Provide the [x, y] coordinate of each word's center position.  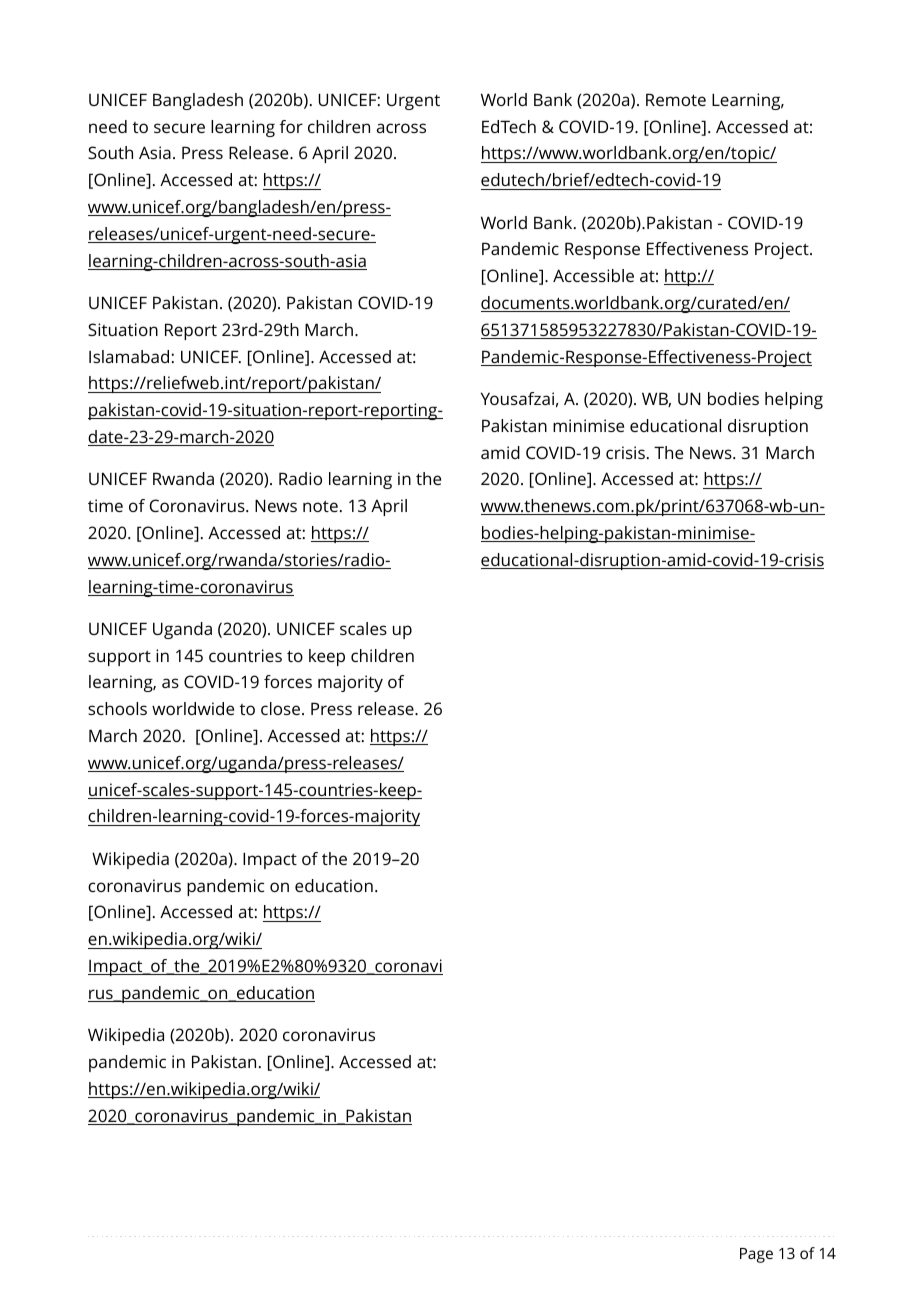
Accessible [593, 275]
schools [117, 708]
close [282, 708]
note [320, 506]
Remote [676, 99]
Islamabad [129, 356]
